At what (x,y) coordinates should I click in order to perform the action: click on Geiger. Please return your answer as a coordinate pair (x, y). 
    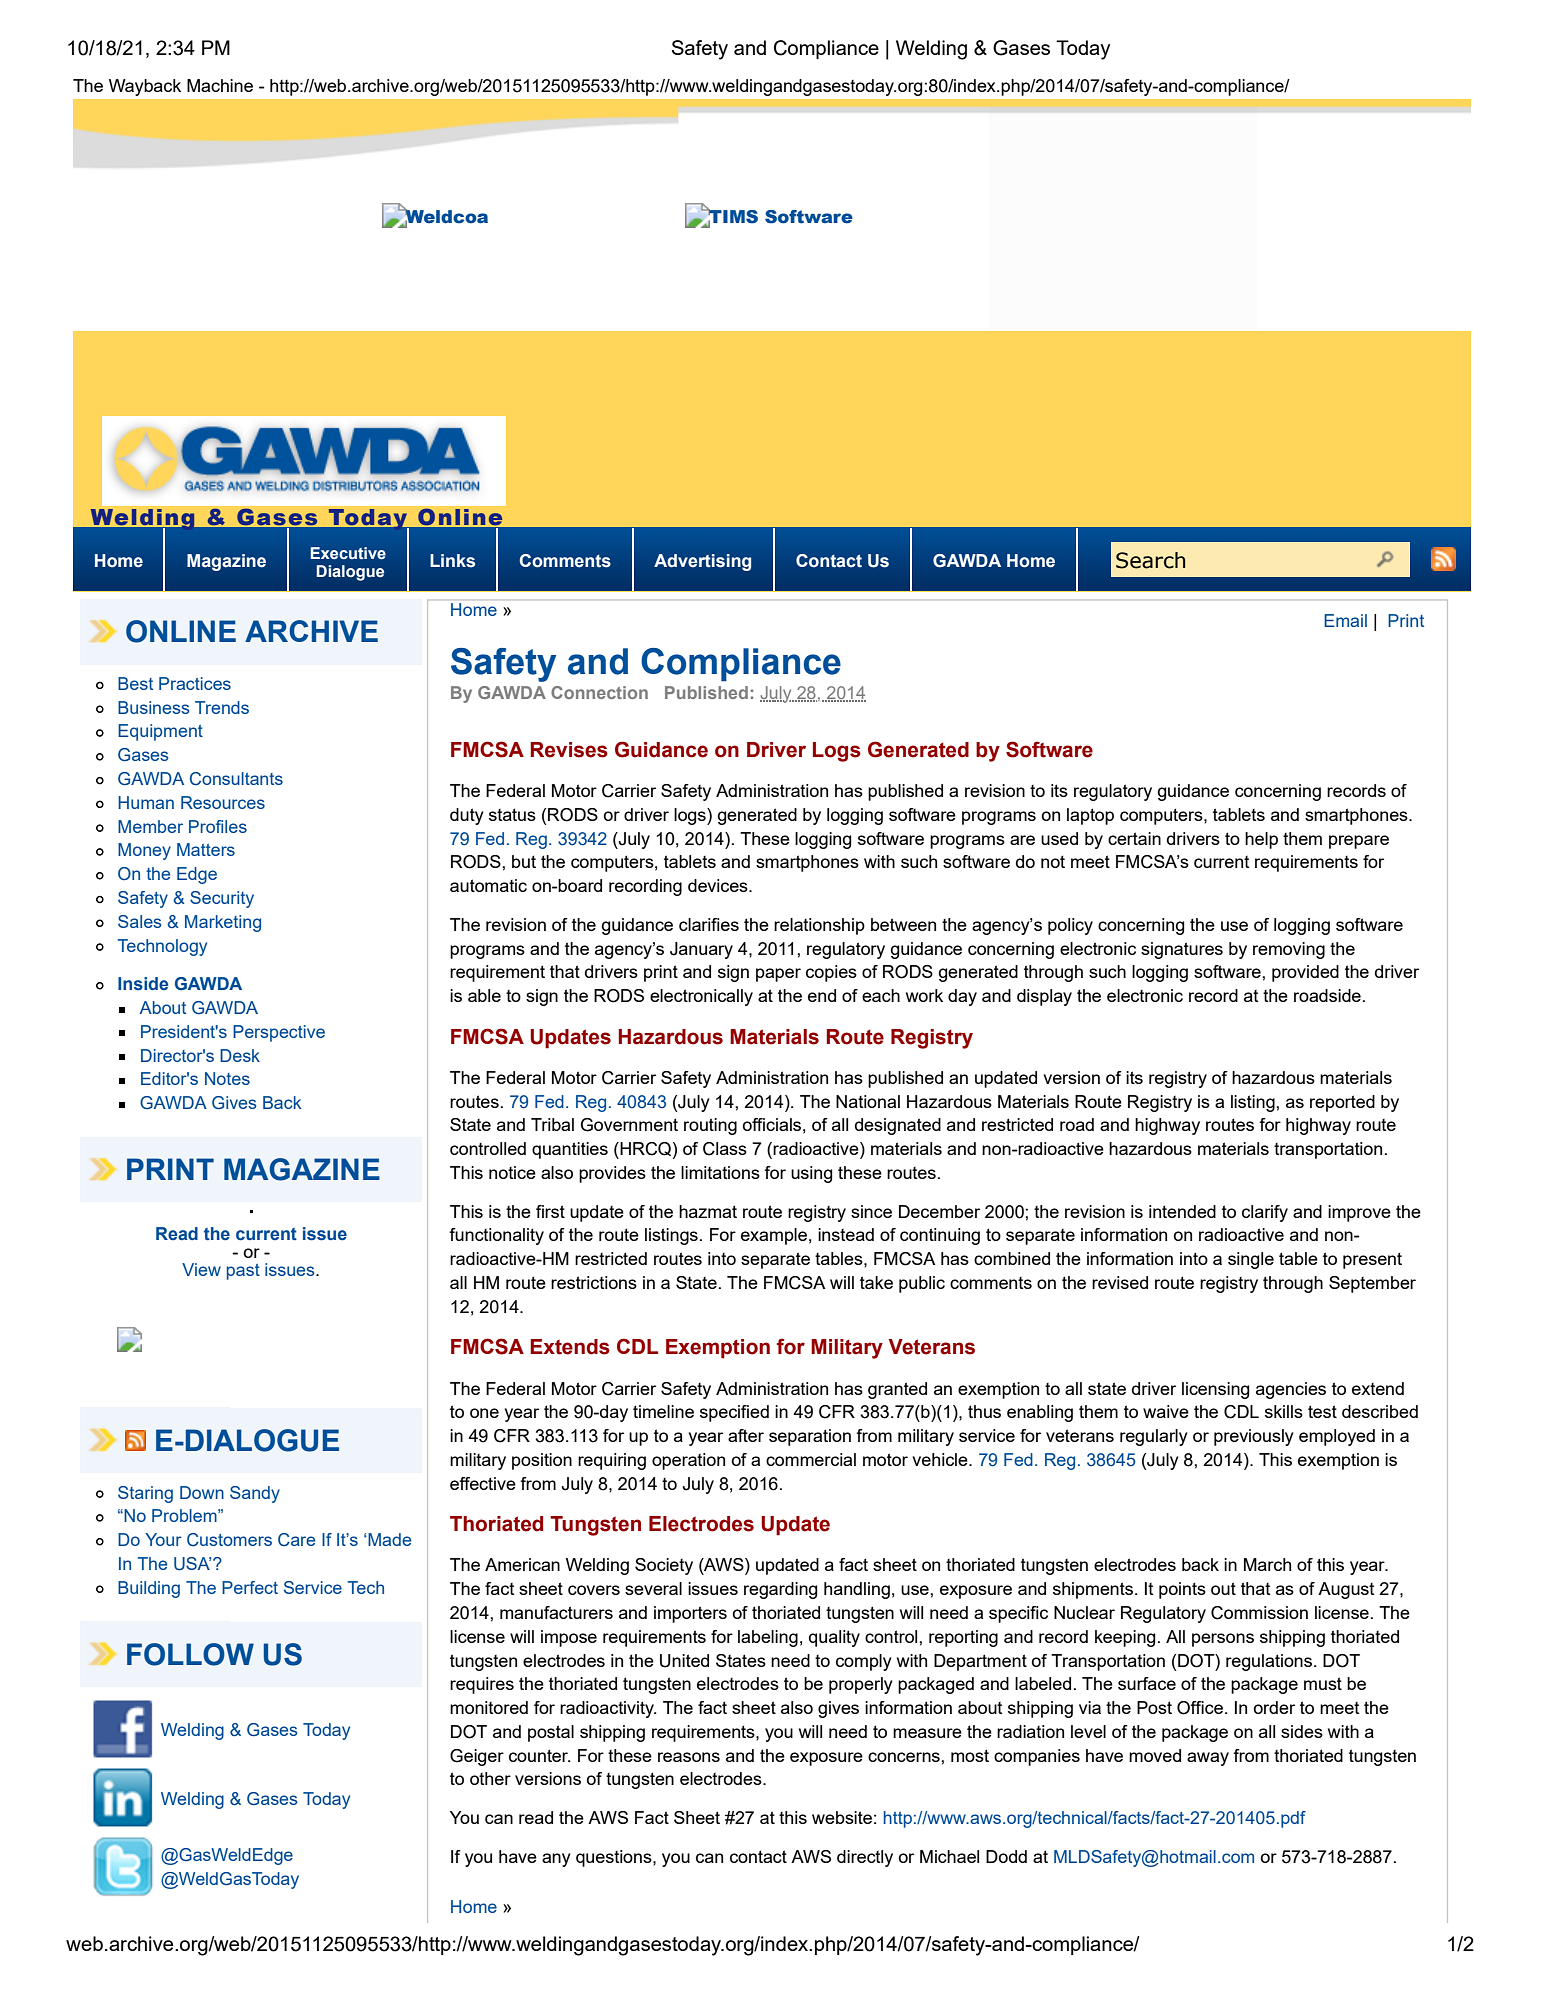
    Looking at the image, I should click on (477, 1757).
